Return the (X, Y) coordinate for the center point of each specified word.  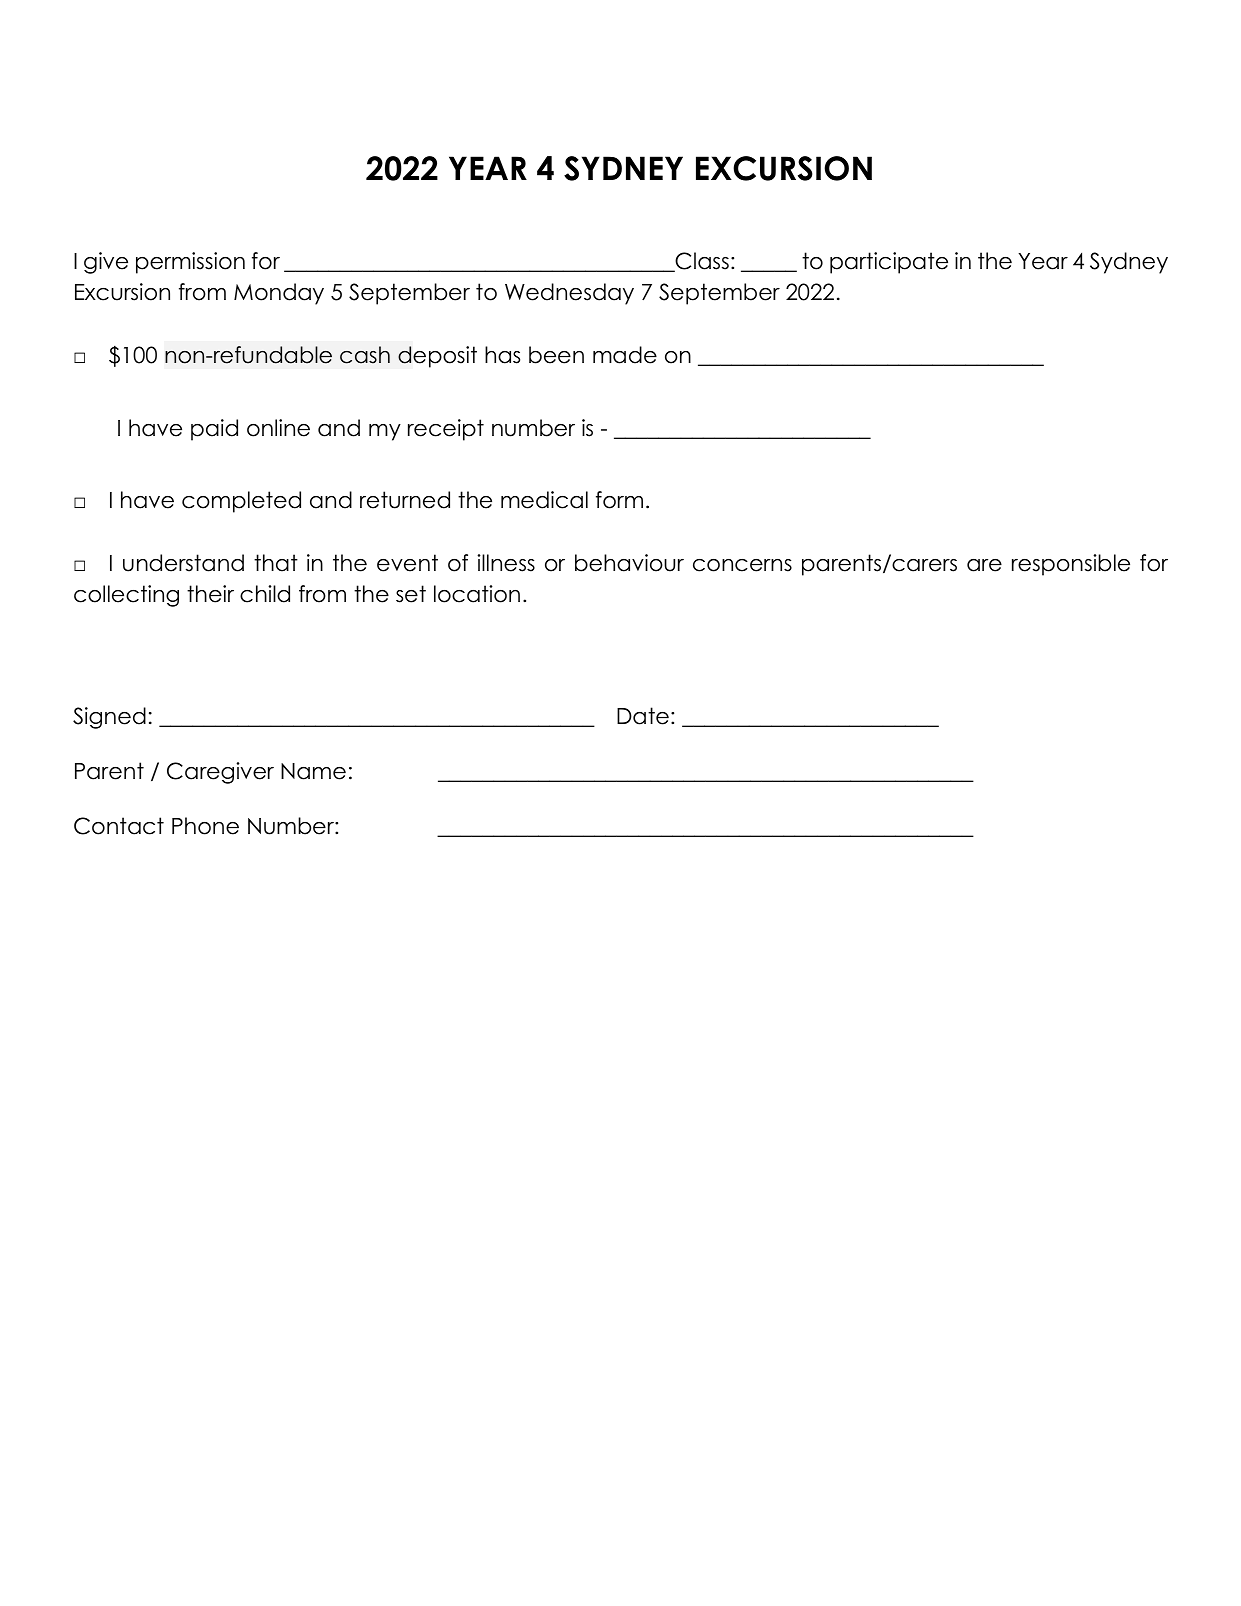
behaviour (629, 563)
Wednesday (569, 294)
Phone (205, 826)
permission (190, 263)
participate (889, 263)
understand (183, 563)
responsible (1071, 565)
